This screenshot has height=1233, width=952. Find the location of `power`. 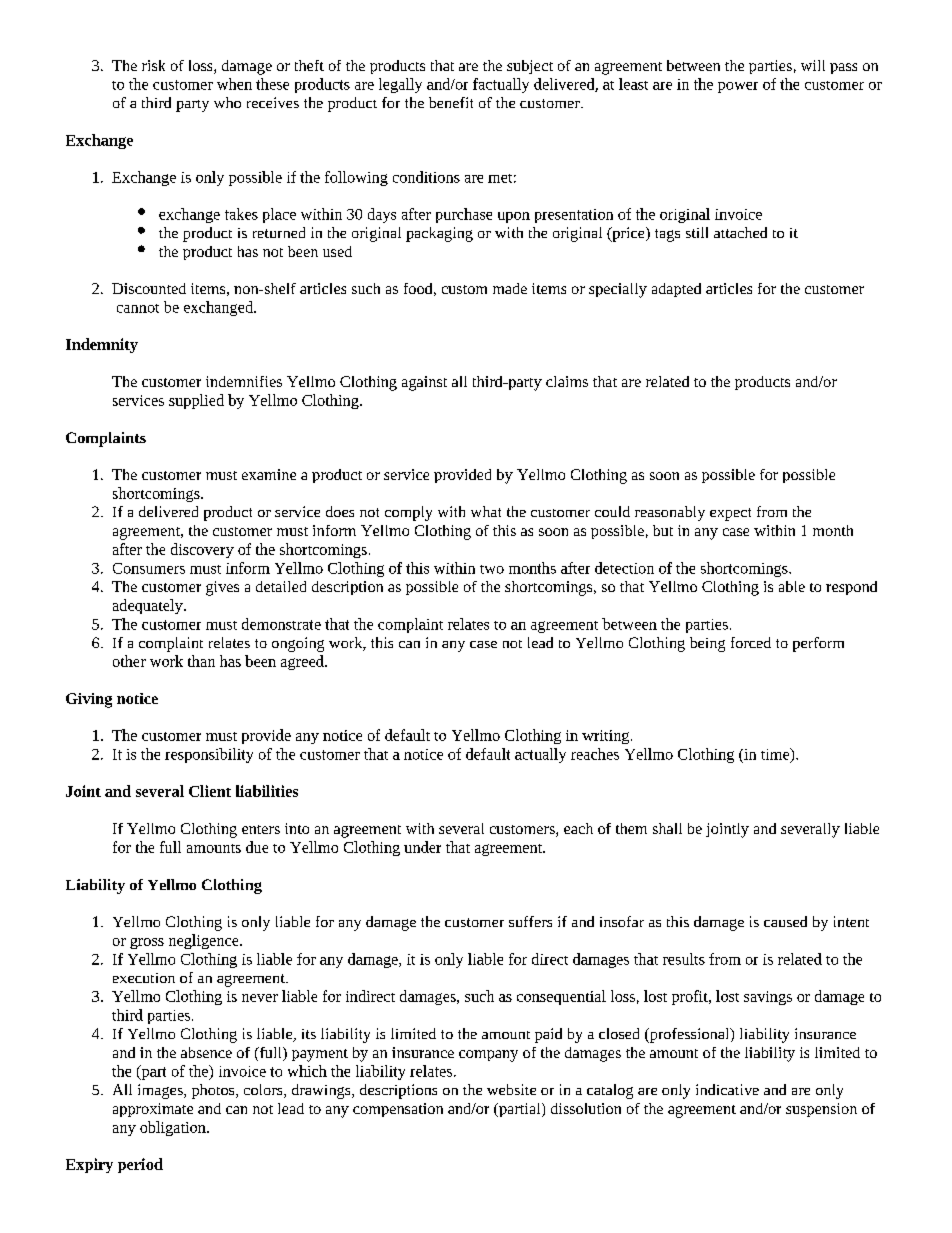

power is located at coordinates (738, 87).
